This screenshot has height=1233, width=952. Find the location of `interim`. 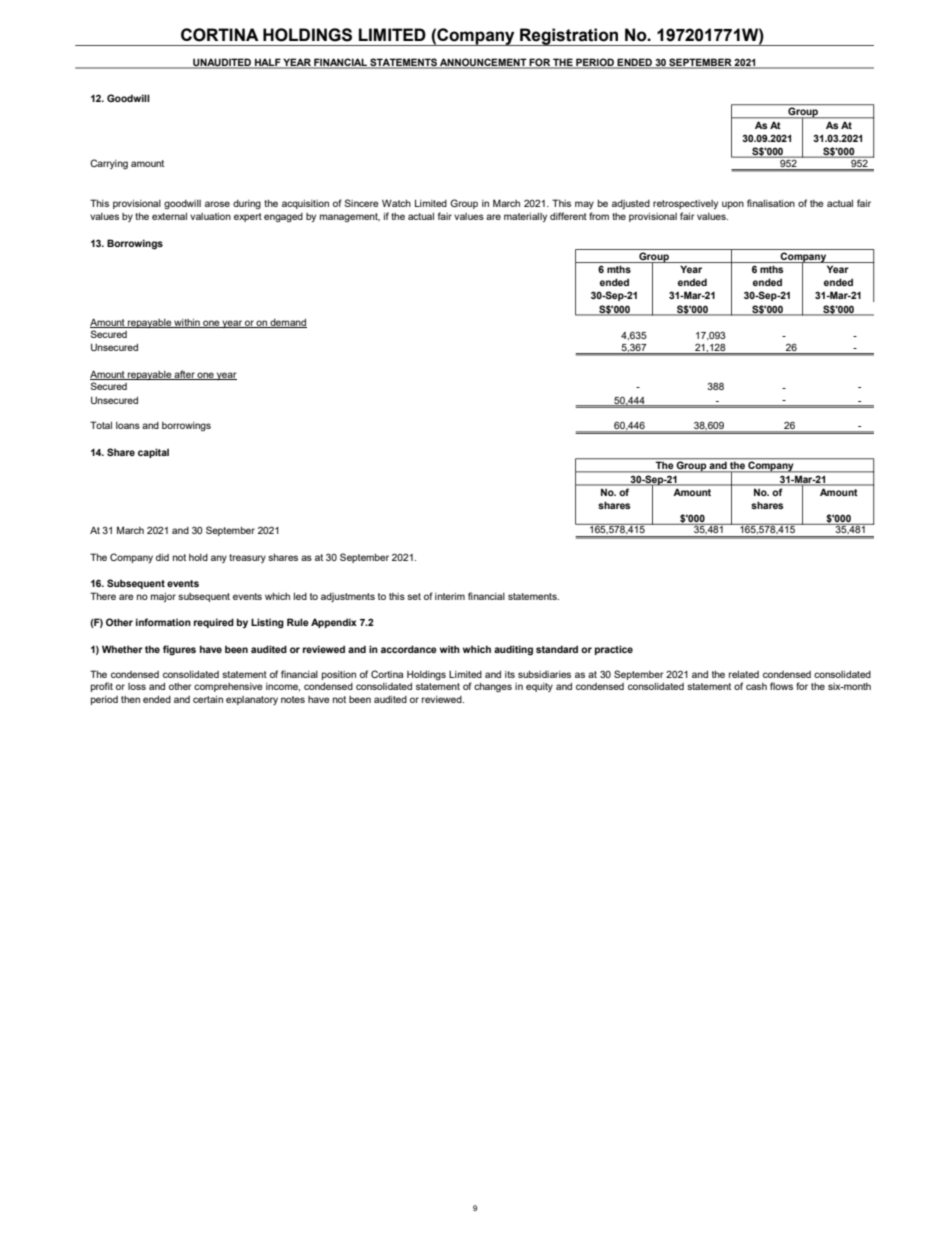

interim is located at coordinates (450, 596).
